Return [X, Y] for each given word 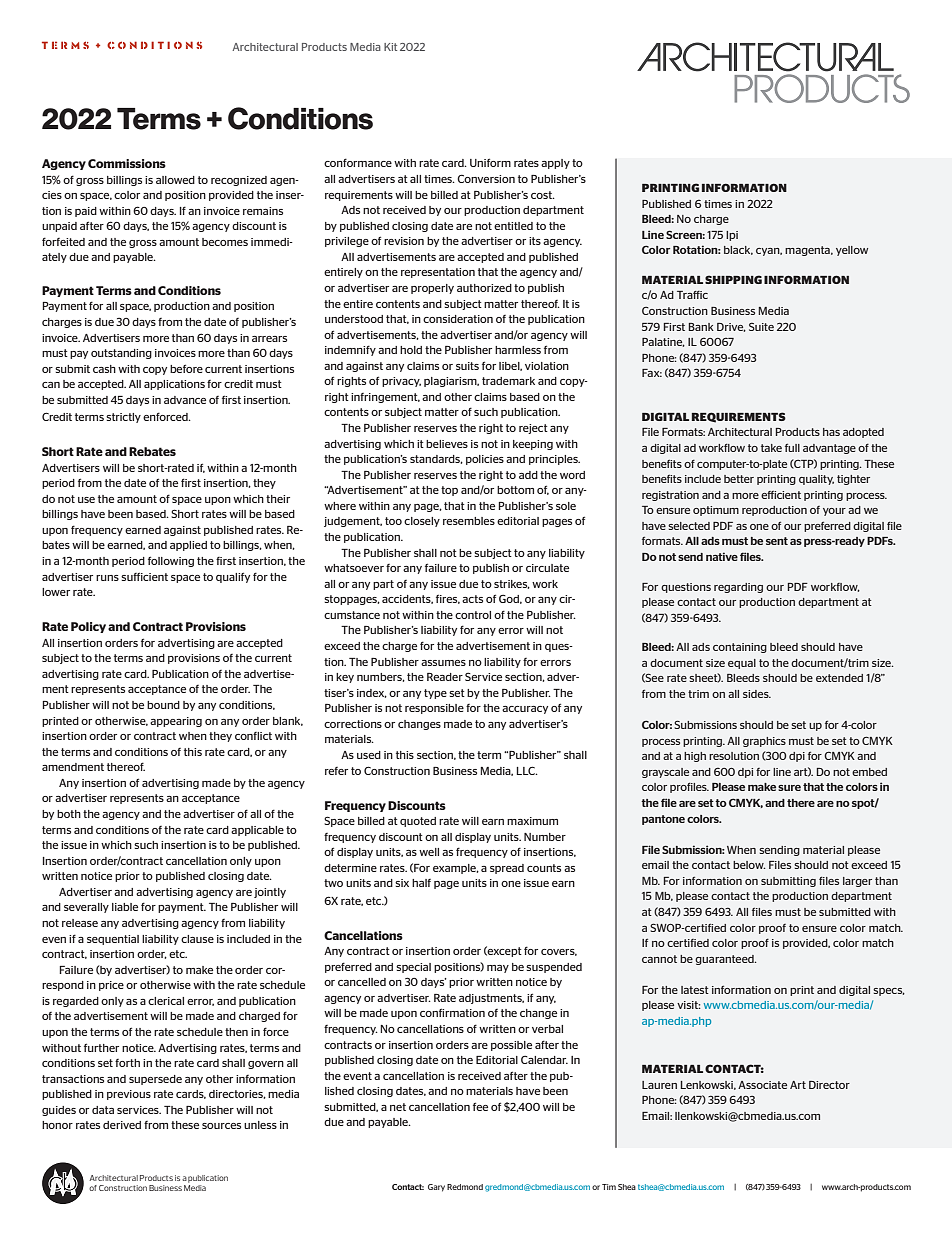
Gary [436, 1188]
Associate [762, 1085]
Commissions [127, 163]
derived [122, 1125]
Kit [390, 47]
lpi [732, 236]
